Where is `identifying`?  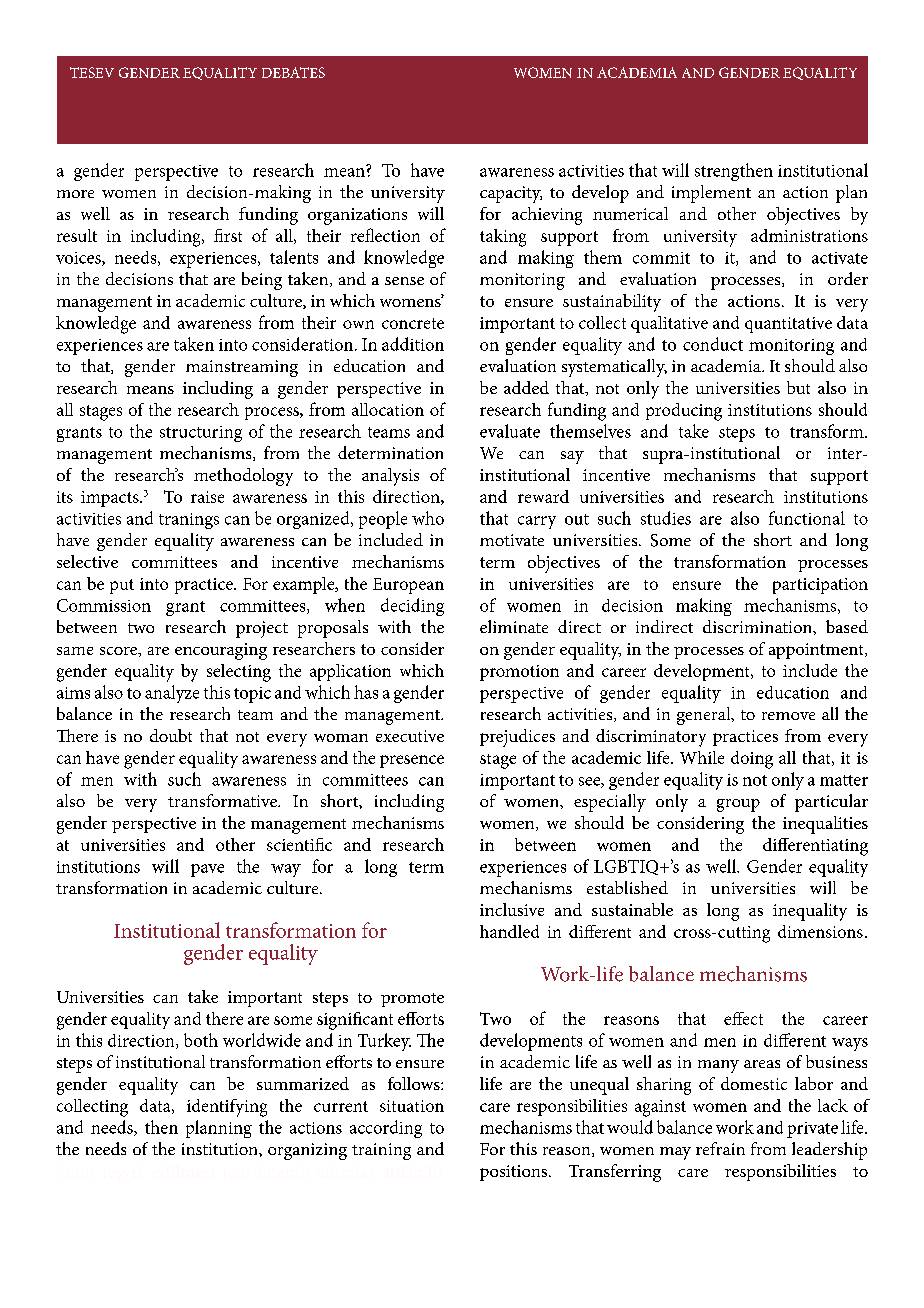 identifying is located at coordinates (227, 1108).
